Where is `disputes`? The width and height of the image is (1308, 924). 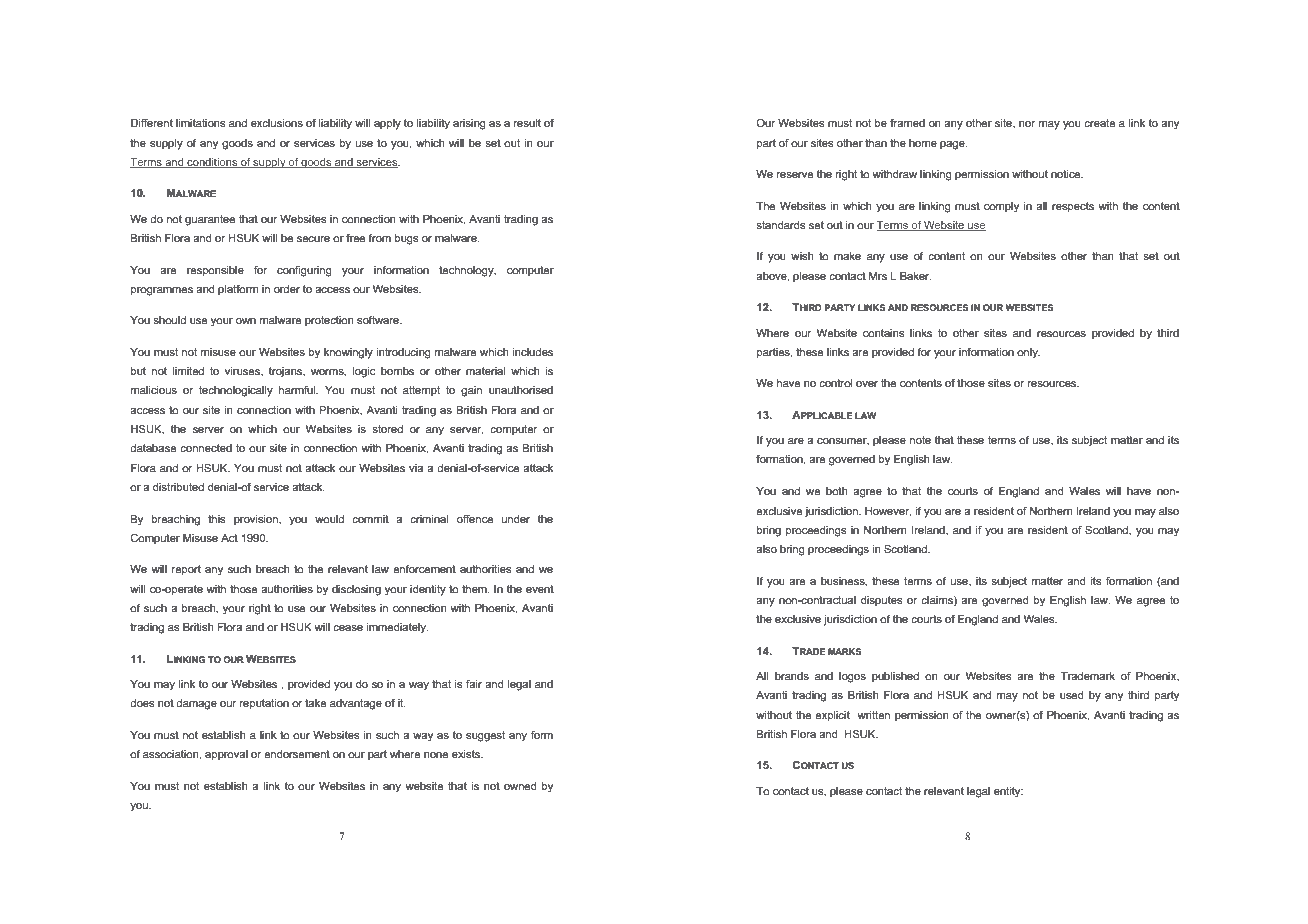 disputes is located at coordinates (882, 601).
